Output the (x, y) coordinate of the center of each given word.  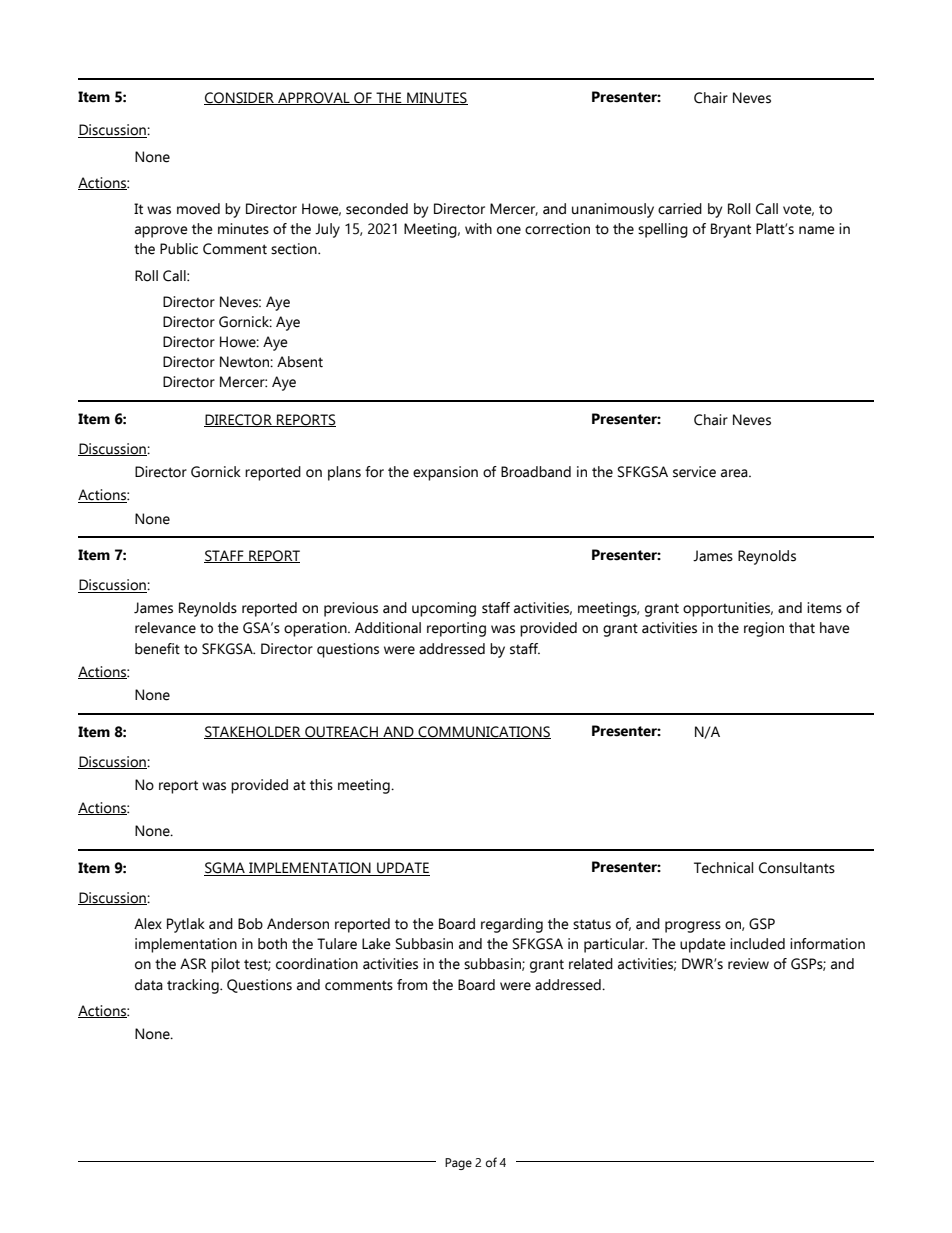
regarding (512, 925)
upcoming (444, 609)
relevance (165, 628)
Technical (723, 868)
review (748, 964)
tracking (194, 986)
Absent (300, 362)
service (694, 472)
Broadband (536, 472)
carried (680, 209)
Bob (250, 924)
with (478, 229)
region (764, 629)
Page (458, 1164)
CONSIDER (240, 98)
